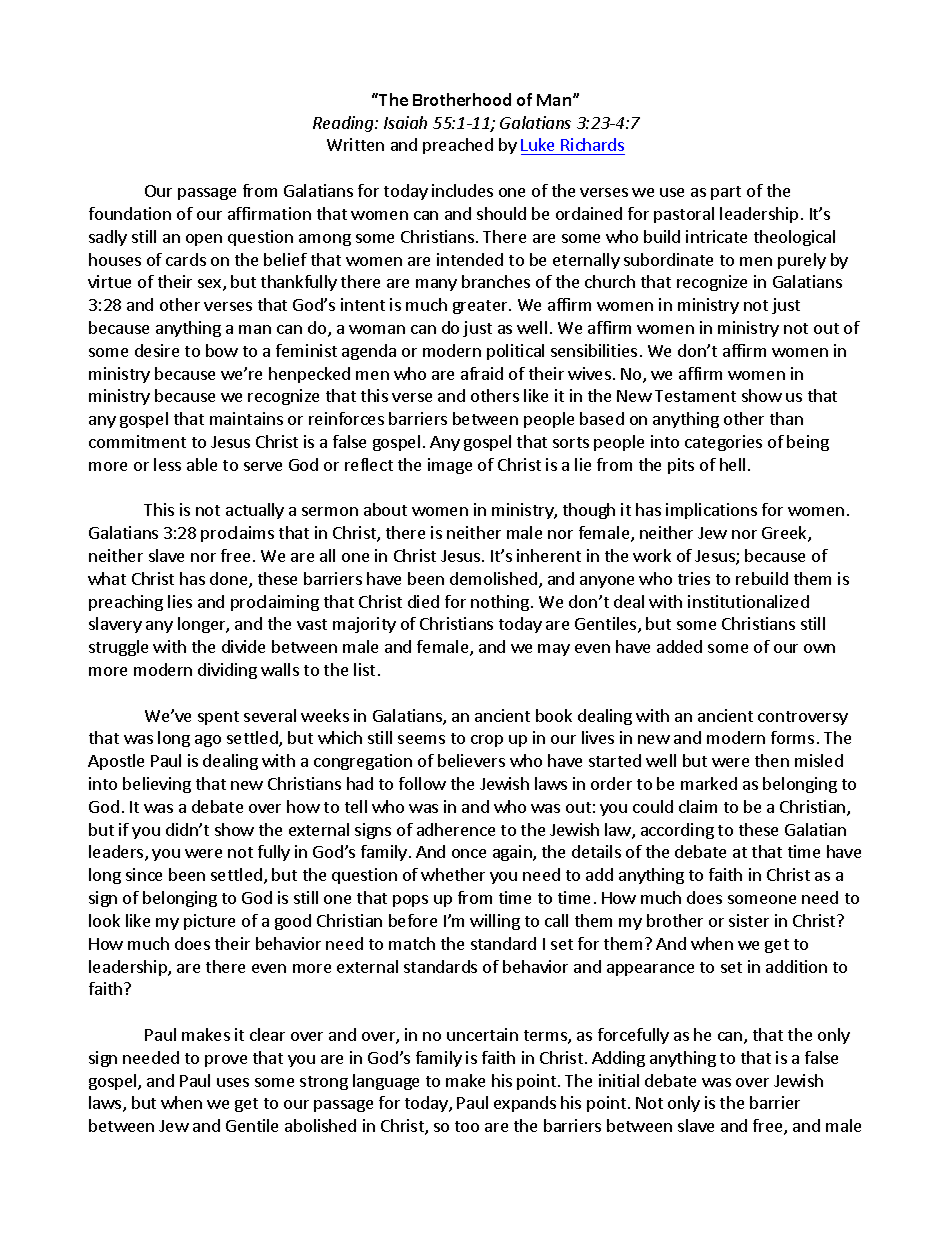 This document has width=952, height=1233. I want to click on Testament, so click(695, 396).
